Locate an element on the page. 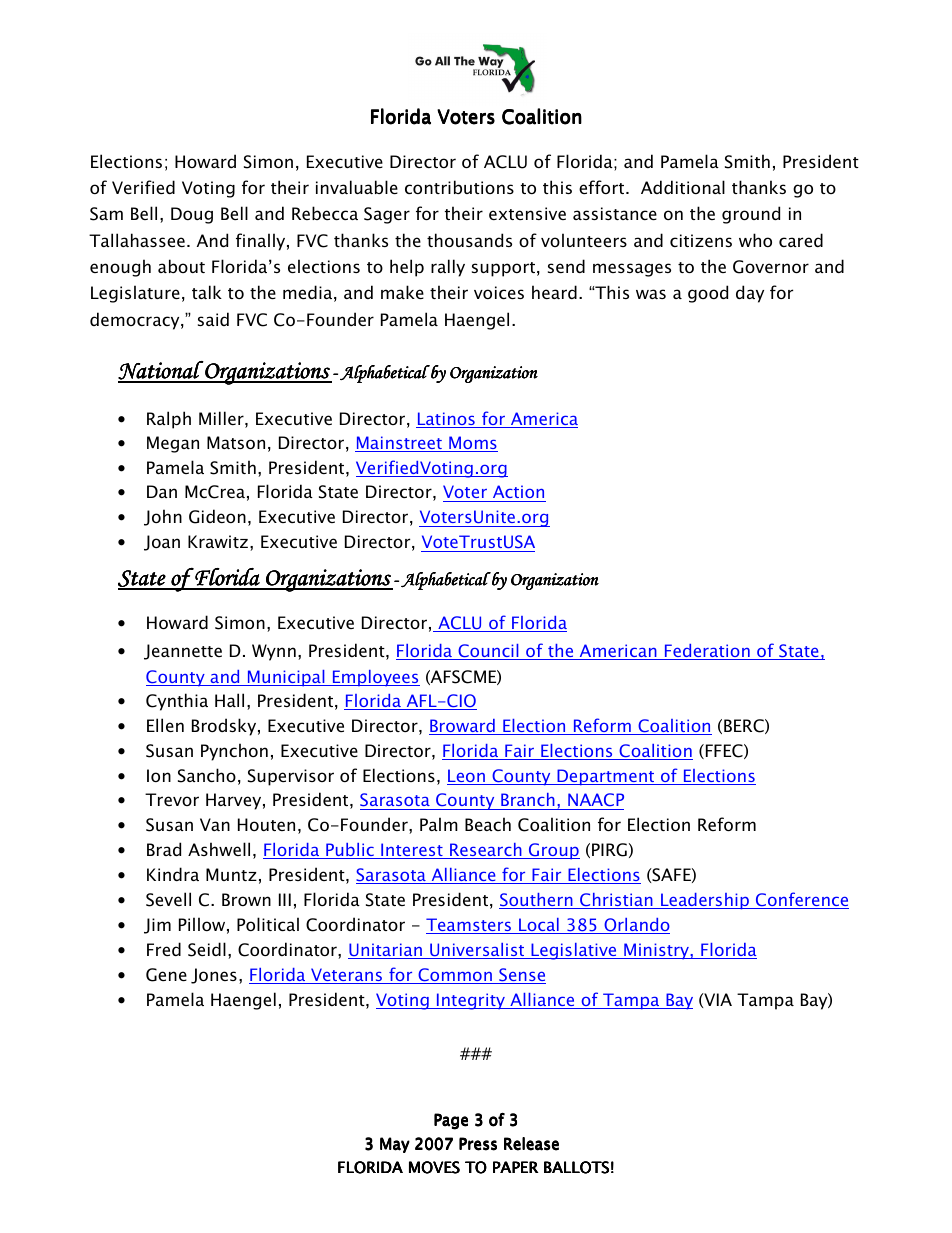  Gideon is located at coordinates (217, 516).
